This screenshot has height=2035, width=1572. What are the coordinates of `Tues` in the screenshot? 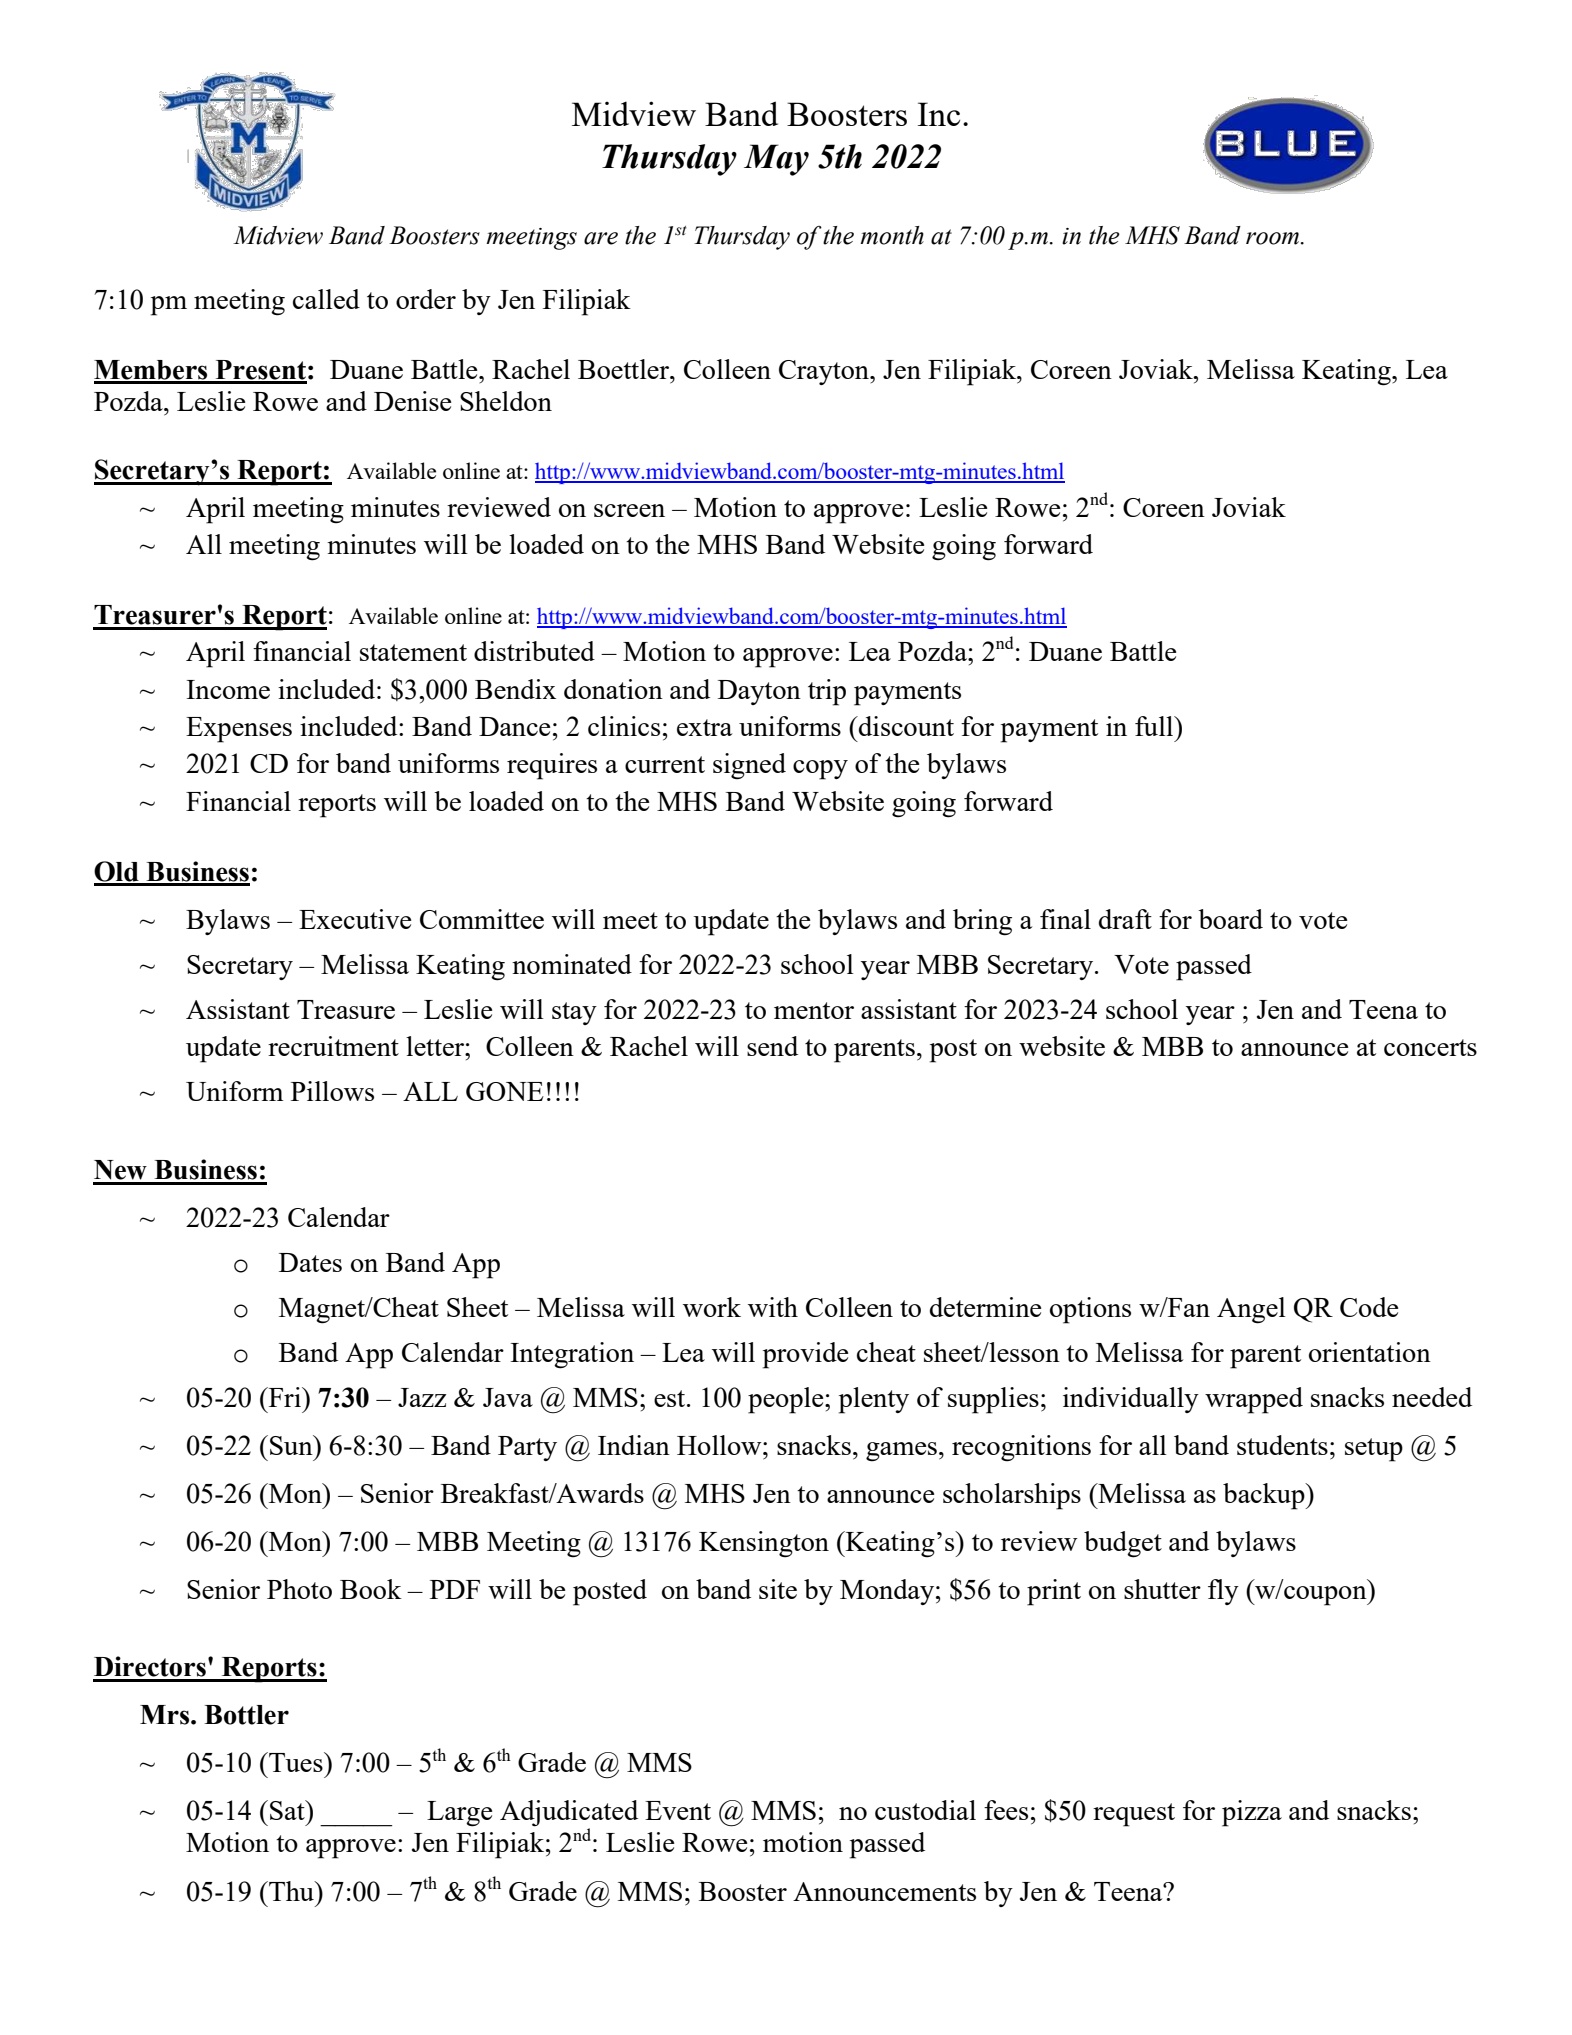 It's located at (296, 1762).
